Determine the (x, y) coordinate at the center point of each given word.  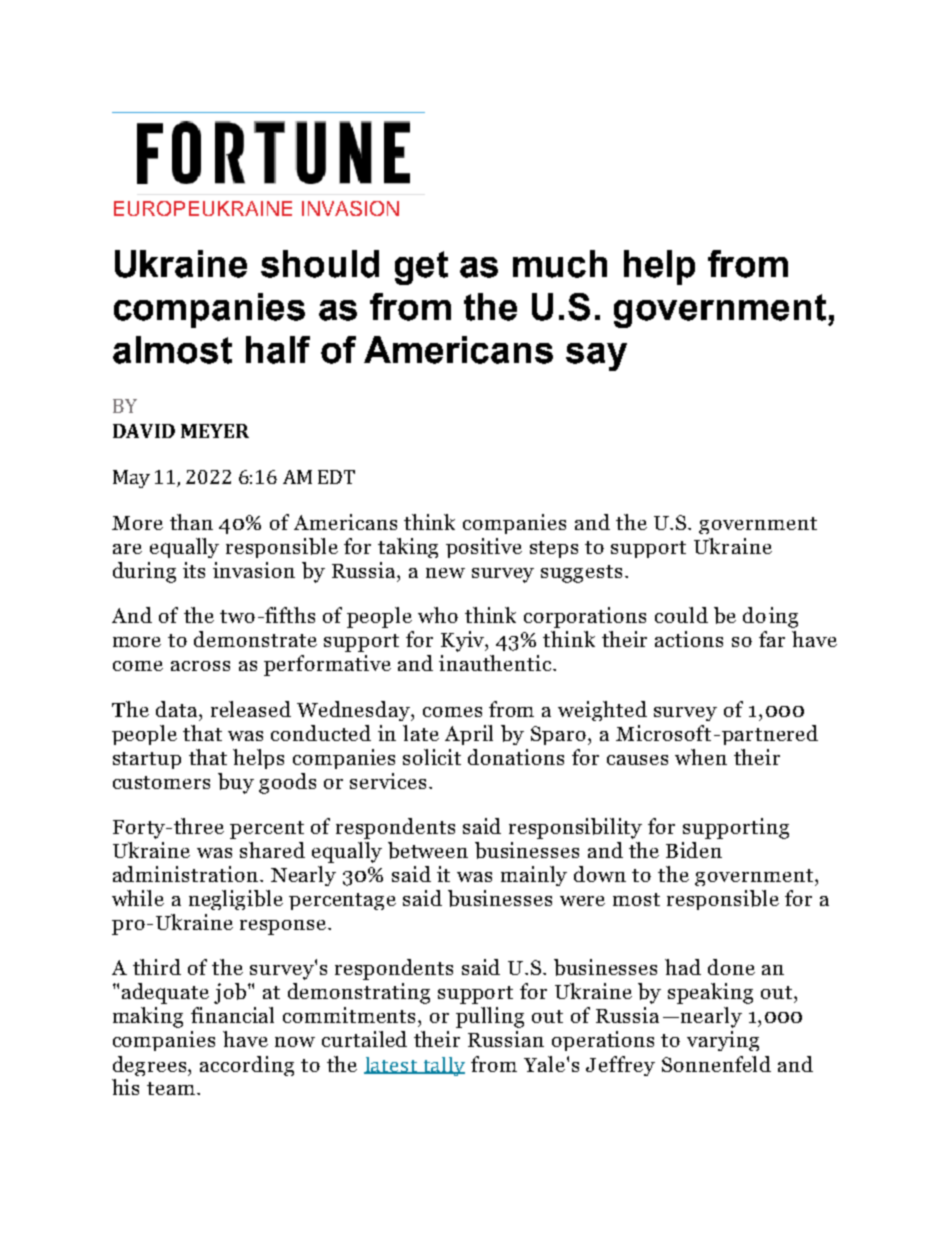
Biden (694, 850)
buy (236, 783)
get (421, 268)
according (247, 1066)
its (194, 570)
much (560, 264)
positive (484, 548)
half (278, 350)
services (388, 781)
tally (443, 1066)
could (681, 615)
